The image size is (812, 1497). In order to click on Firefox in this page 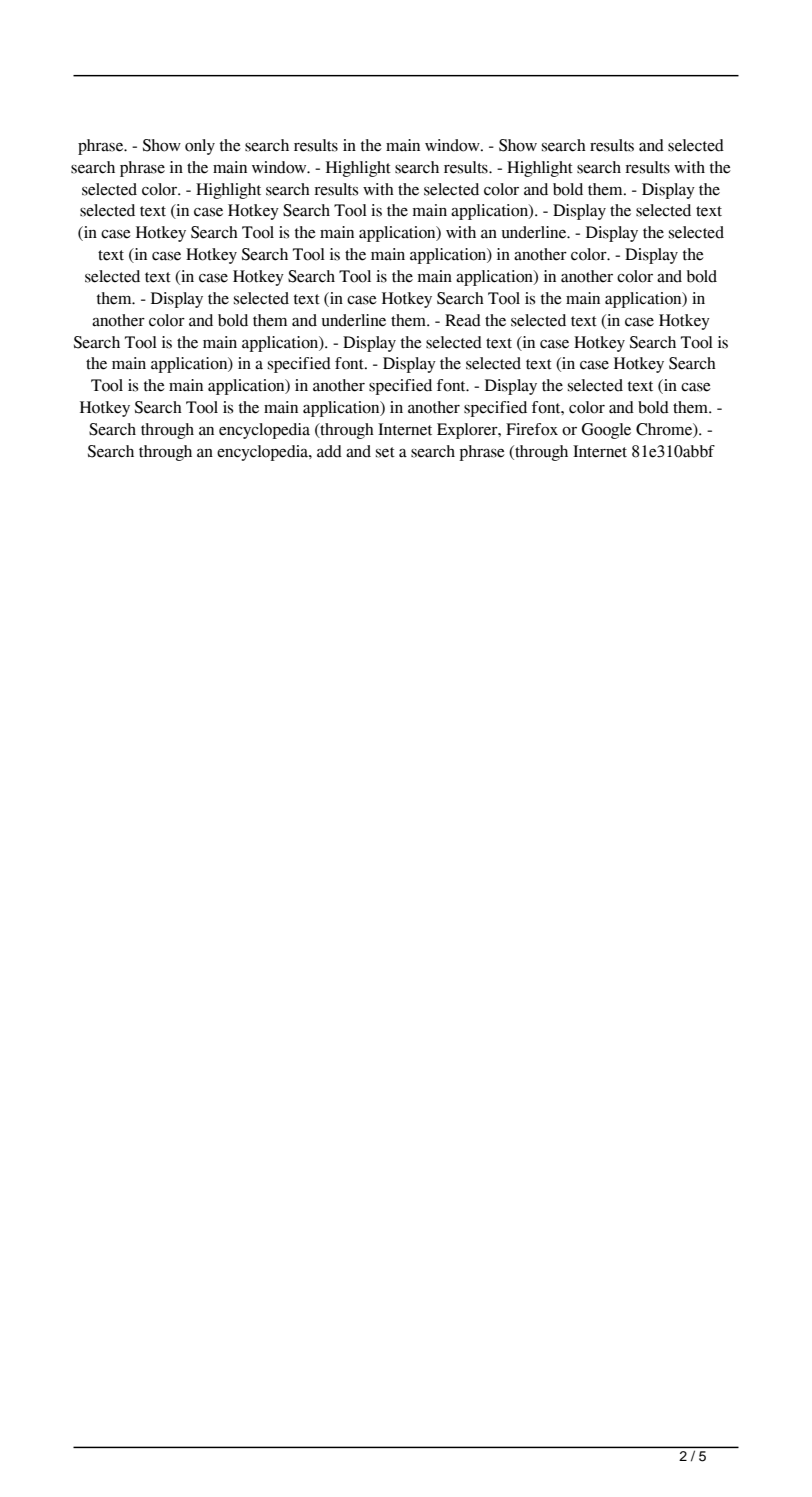, I will do `click(532, 429)`.
